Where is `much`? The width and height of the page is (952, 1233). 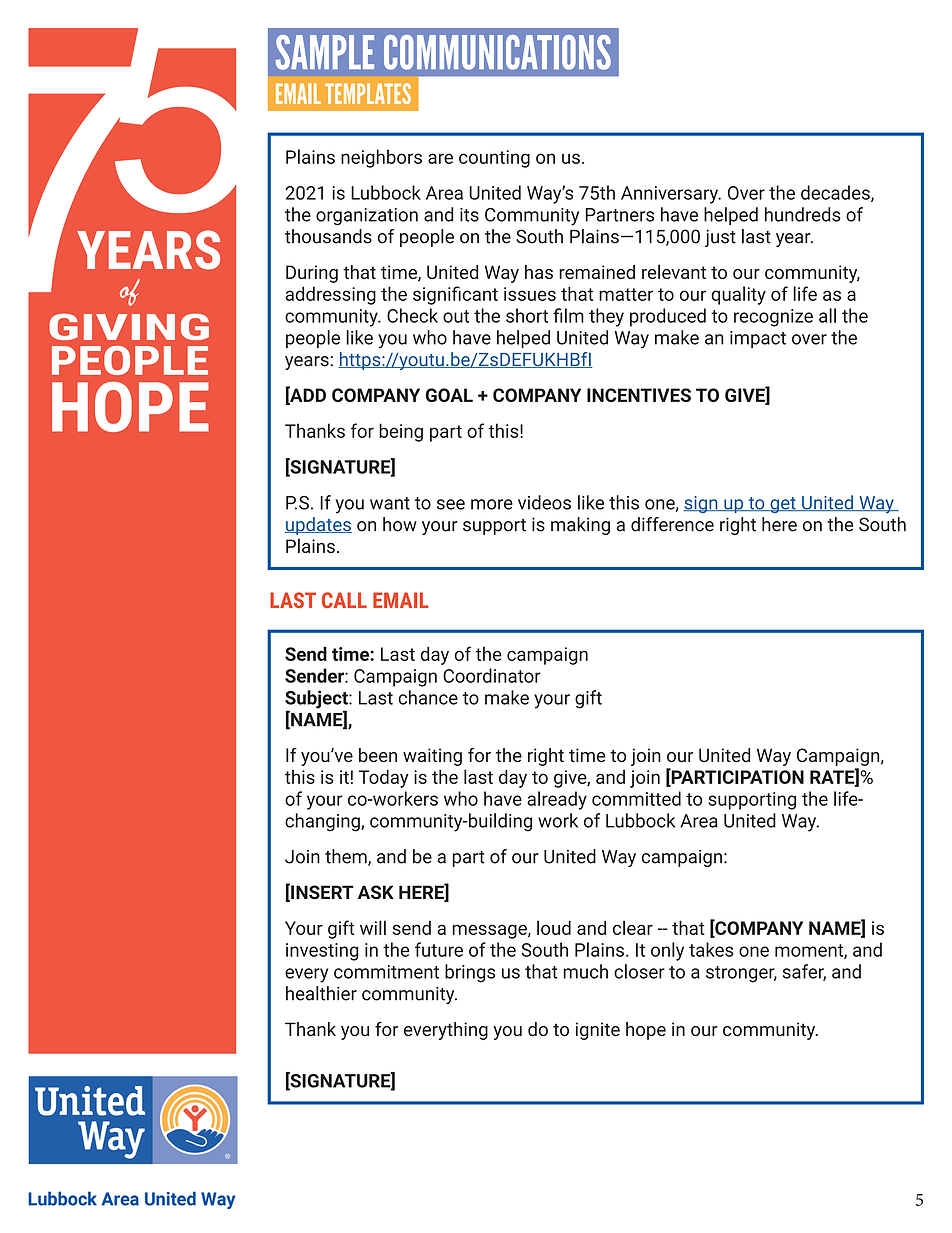 much is located at coordinates (585, 971).
